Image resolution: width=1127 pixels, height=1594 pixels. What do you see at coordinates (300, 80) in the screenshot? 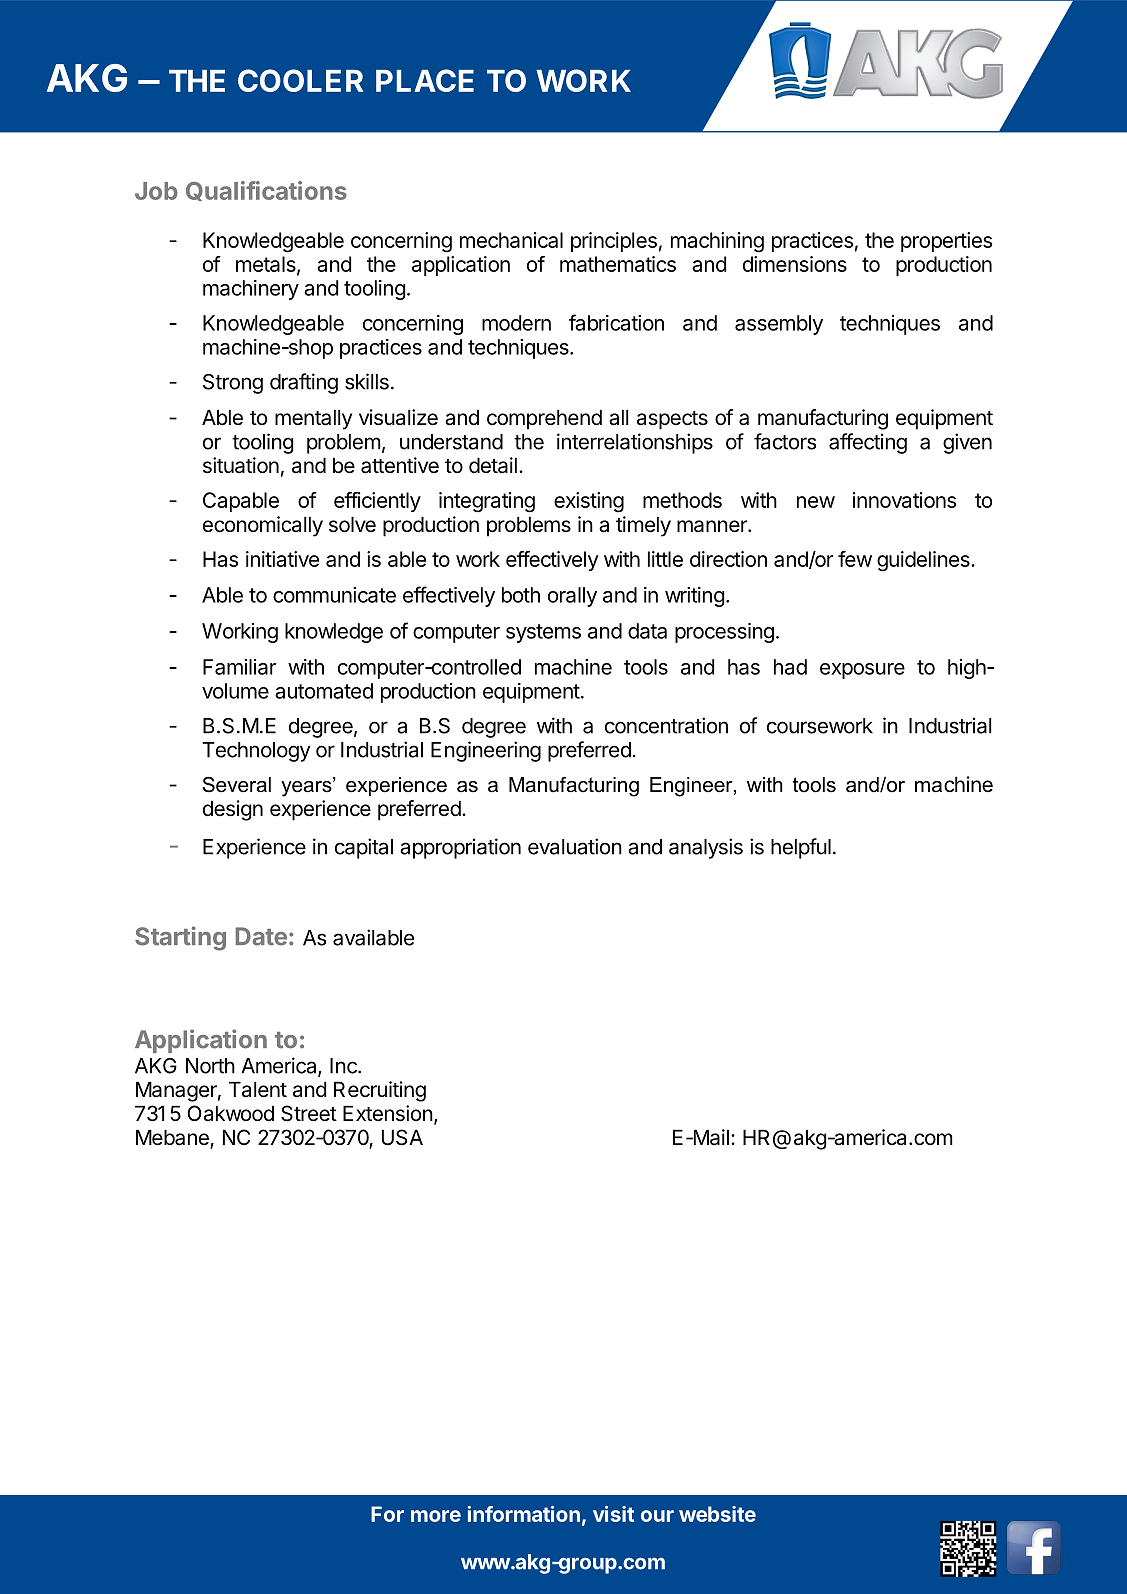
I see `COOLER` at bounding box center [300, 80].
